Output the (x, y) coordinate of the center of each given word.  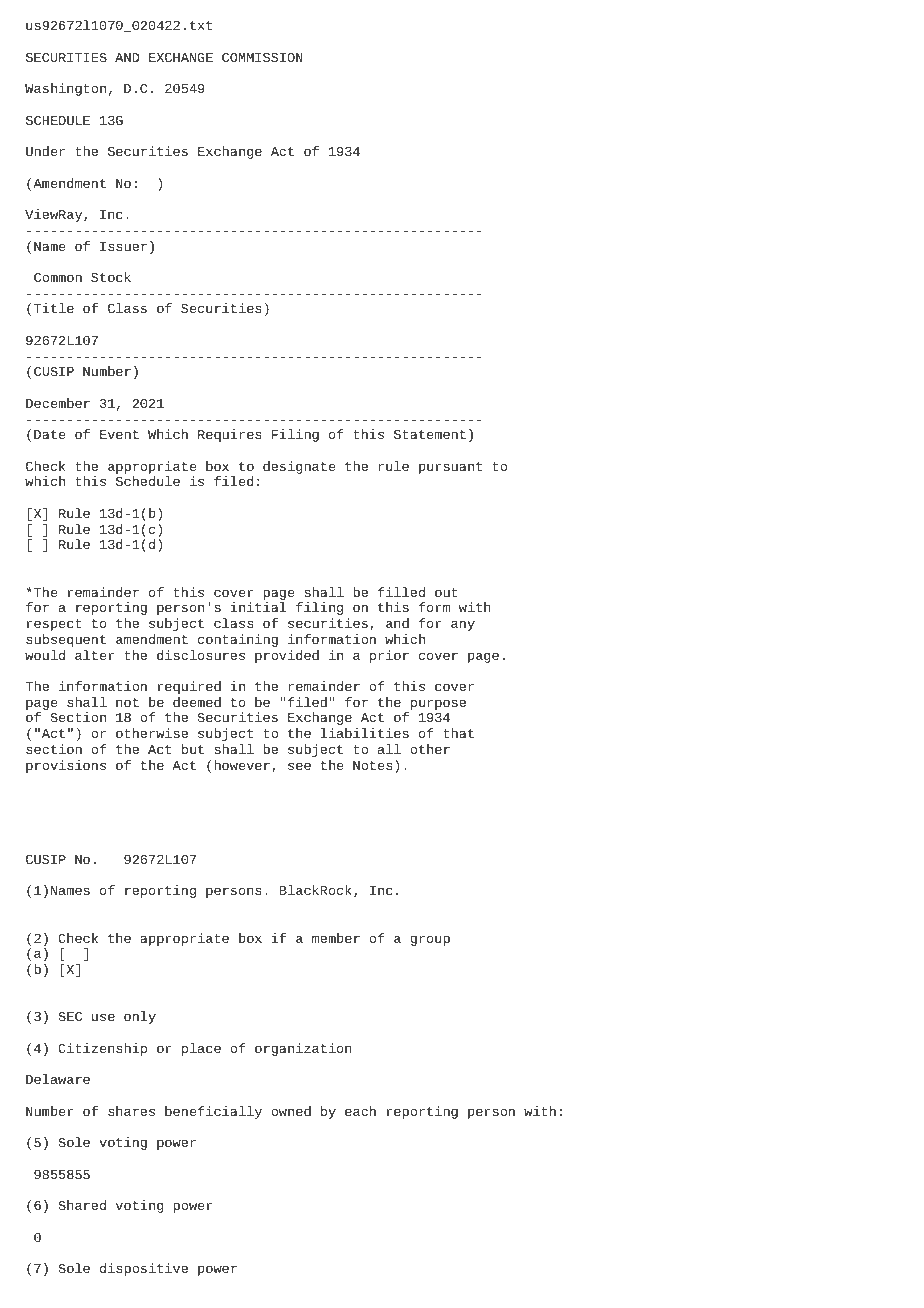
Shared (82, 1205)
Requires (229, 435)
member (336, 938)
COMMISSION (262, 57)
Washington (65, 89)
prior (389, 656)
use (103, 1017)
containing (238, 640)
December (58, 403)
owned (291, 1111)
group (430, 940)
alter (94, 655)
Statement (430, 434)
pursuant (450, 468)
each (360, 1111)
